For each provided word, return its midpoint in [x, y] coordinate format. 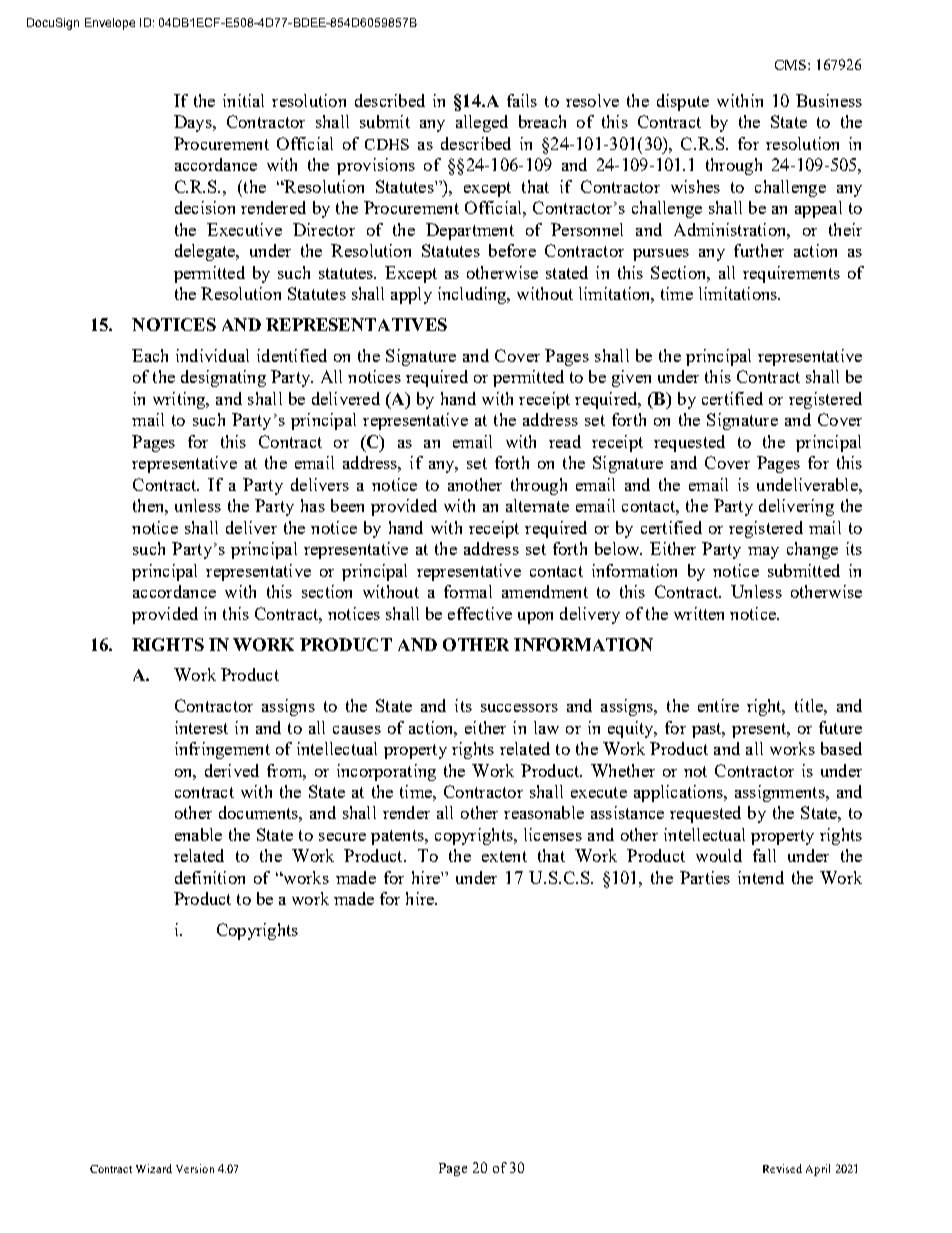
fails [522, 100]
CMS [792, 65]
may [763, 553]
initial [243, 100]
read [565, 441]
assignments [781, 793]
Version [195, 1168]
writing [180, 400]
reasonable [544, 812]
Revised [782, 1168]
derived [232, 770]
